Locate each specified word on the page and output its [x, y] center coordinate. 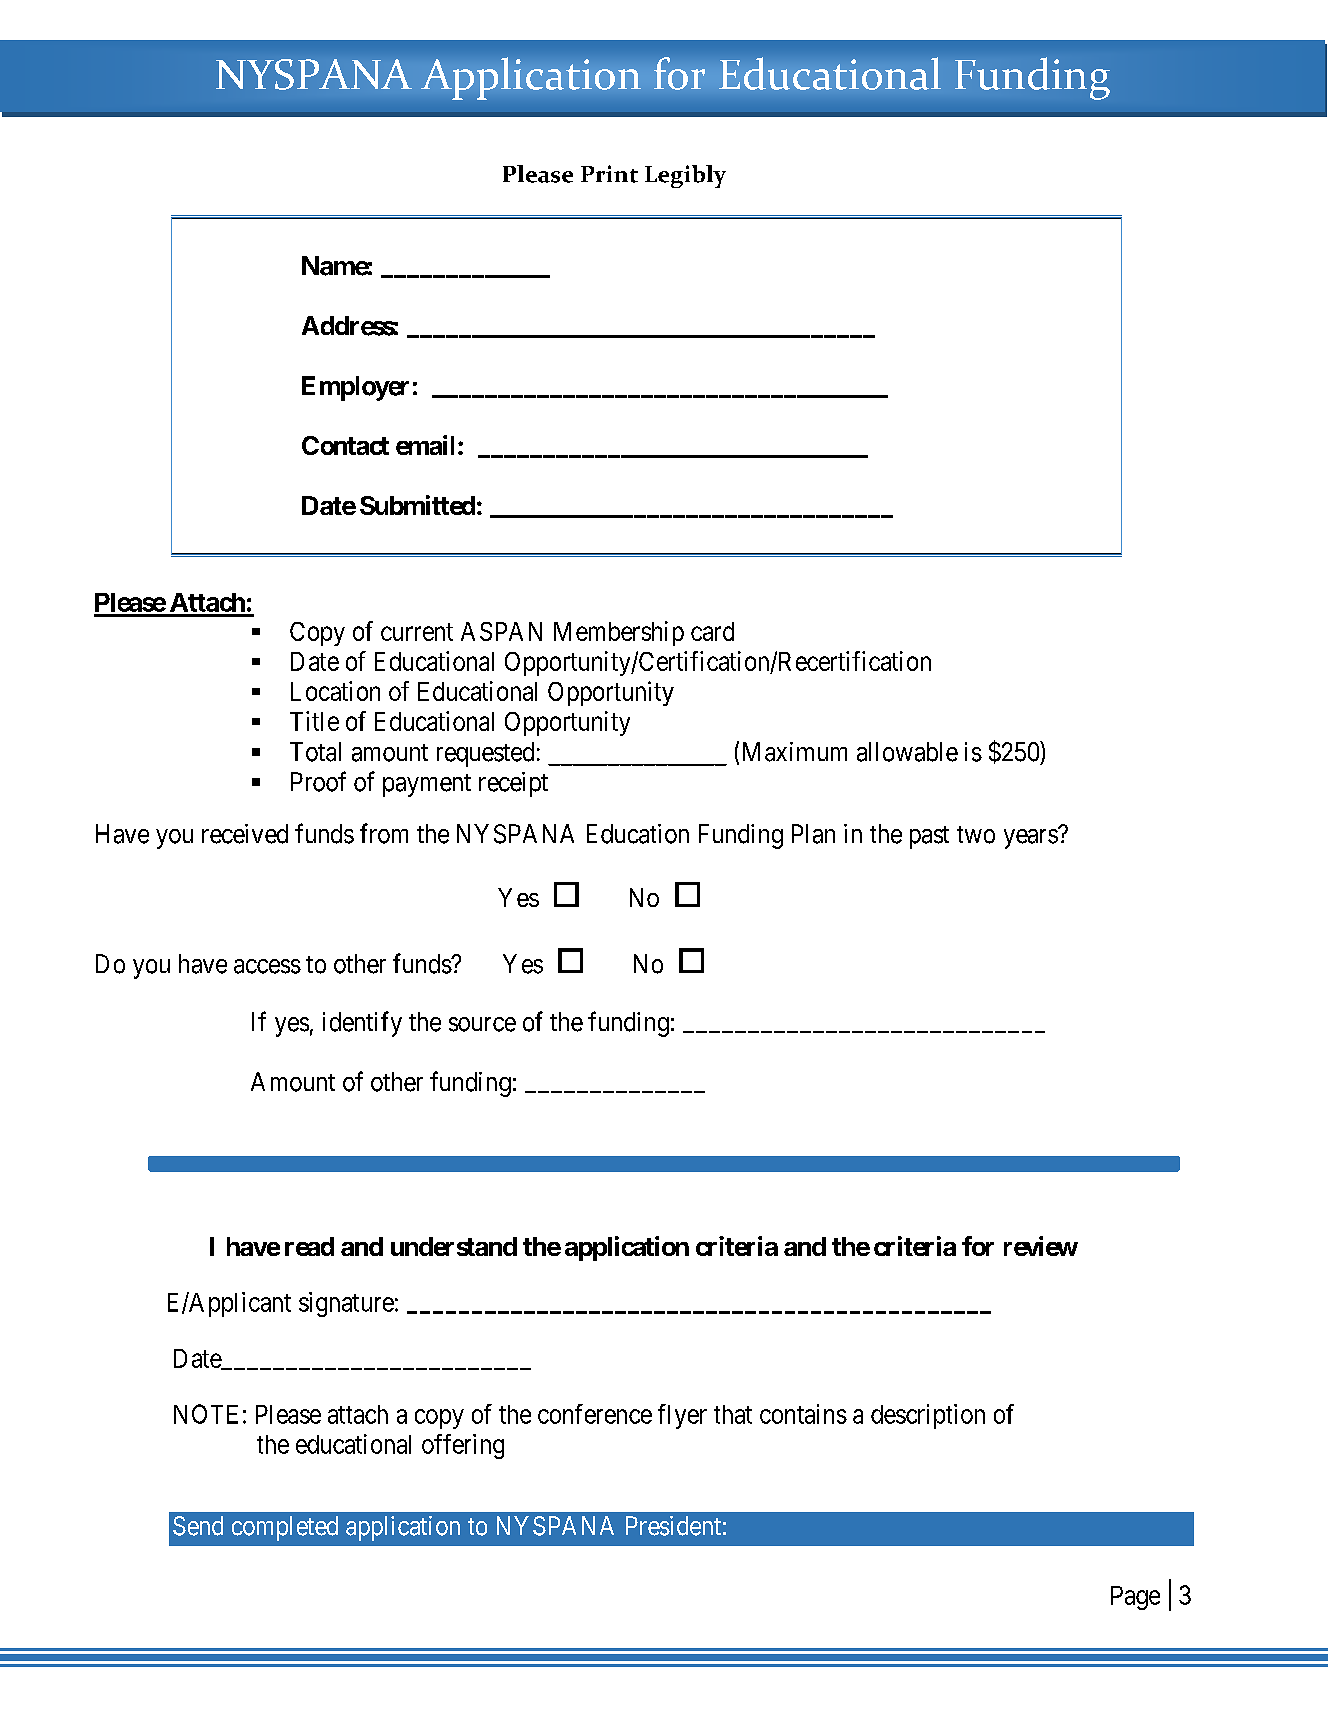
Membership [619, 633]
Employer [355, 388]
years [1031, 839]
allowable [907, 752]
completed [285, 1528]
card [712, 631]
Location [335, 691]
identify [362, 1024]
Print [609, 174]
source [482, 1024]
